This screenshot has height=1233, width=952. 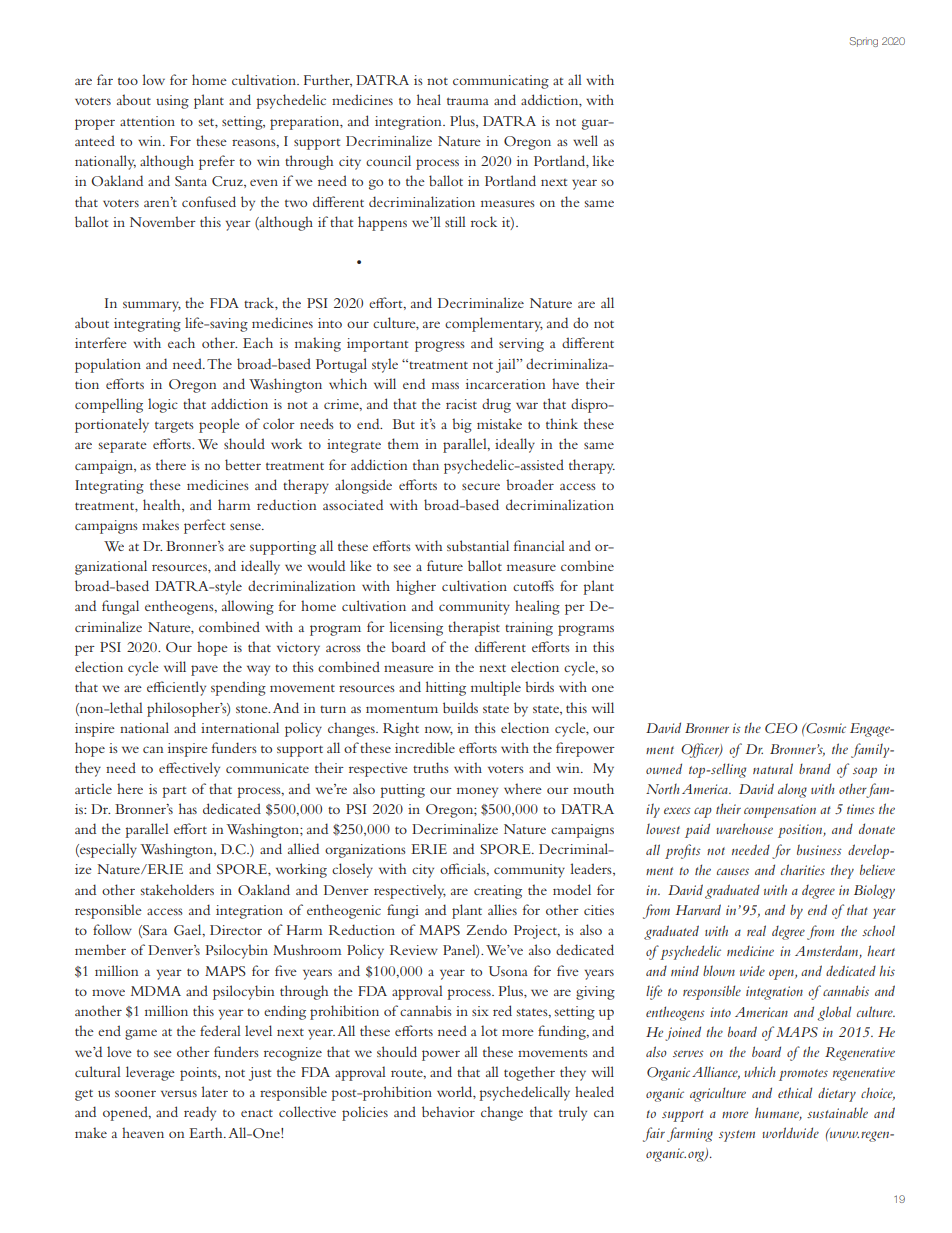 What do you see at coordinates (565, 383) in the screenshot?
I see `have` at bounding box center [565, 383].
